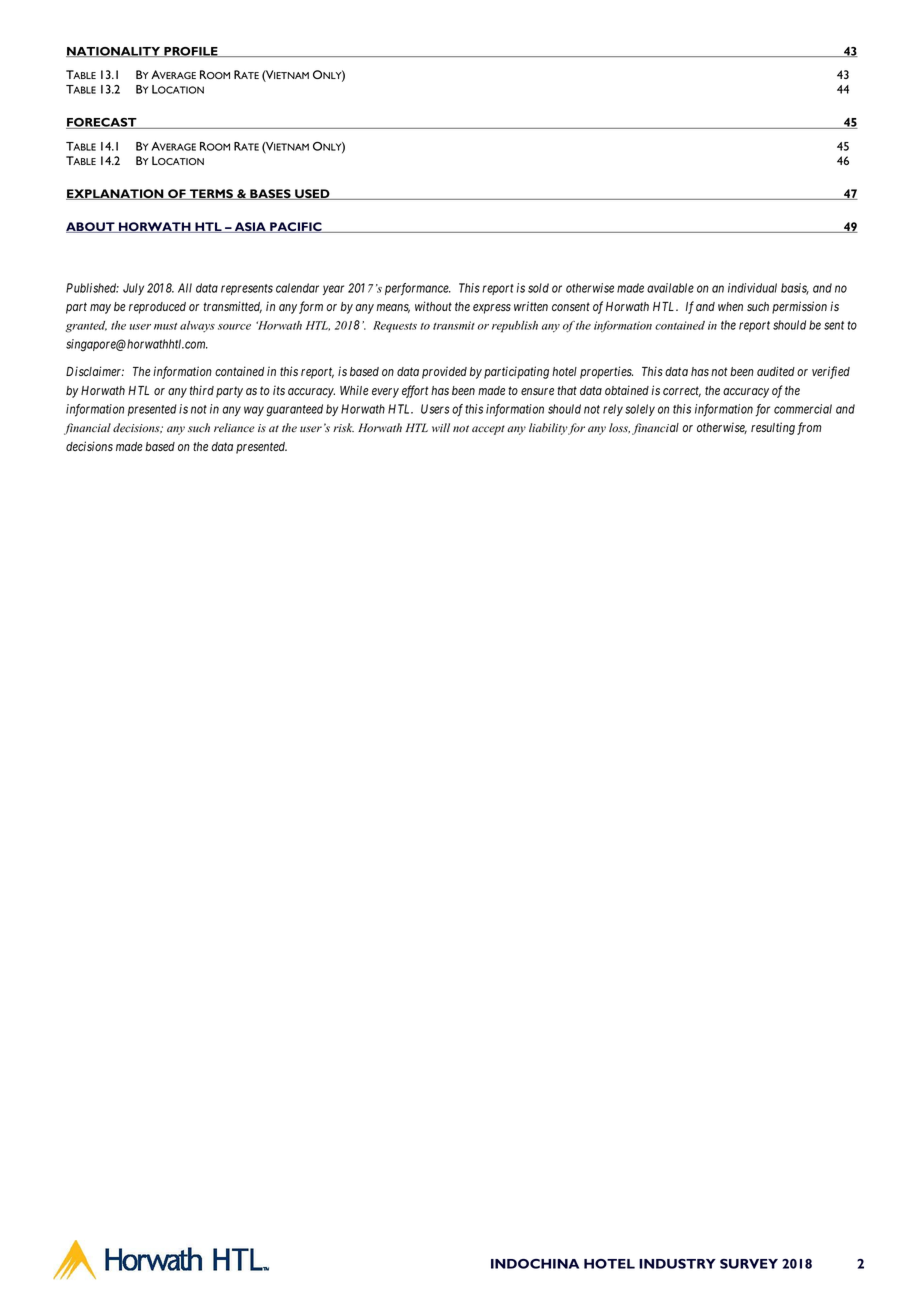 The width and height of the document is (924, 1309). What do you see at coordinates (776, 371) in the document?
I see `audited` at bounding box center [776, 371].
